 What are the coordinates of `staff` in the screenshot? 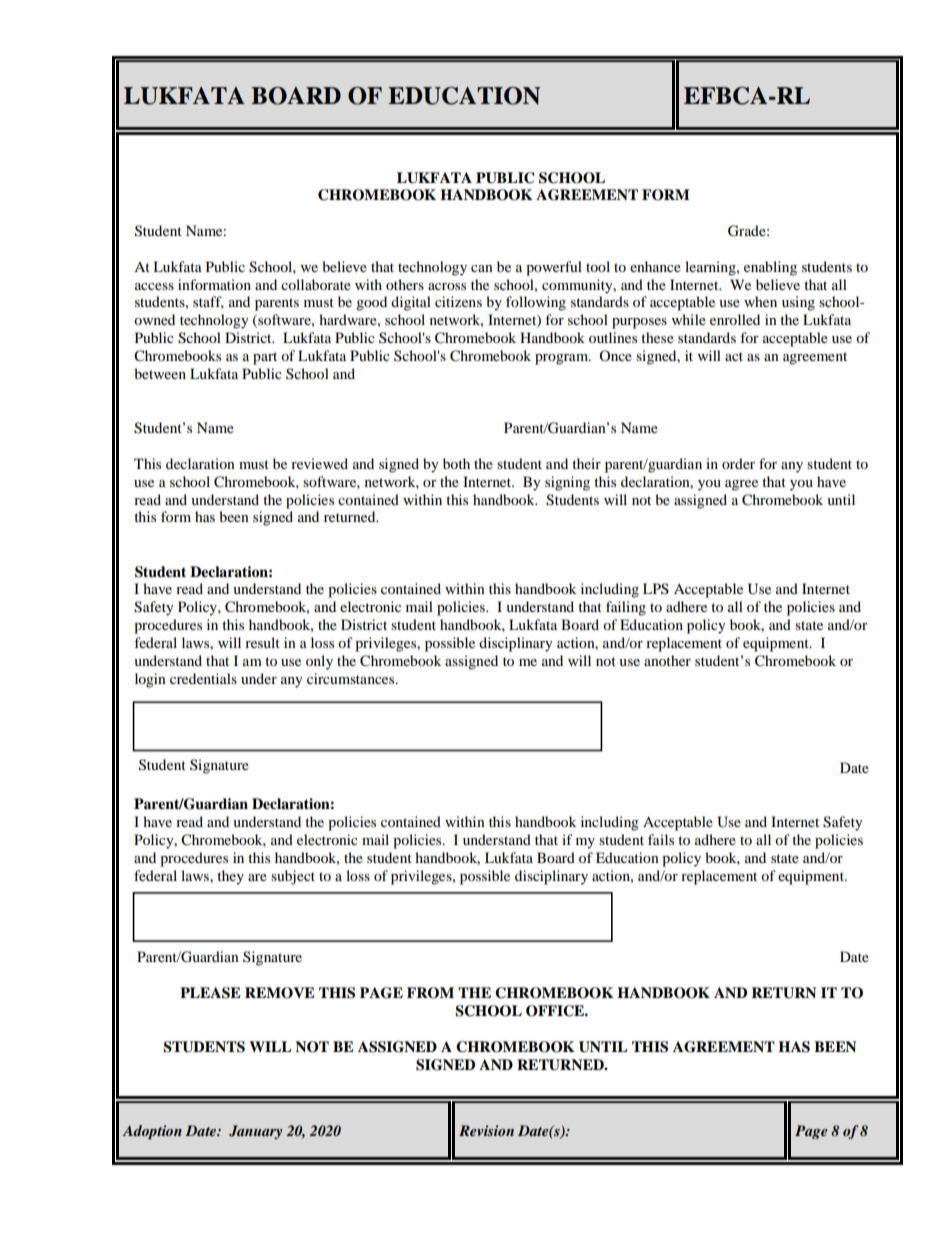 It's located at (208, 302).
